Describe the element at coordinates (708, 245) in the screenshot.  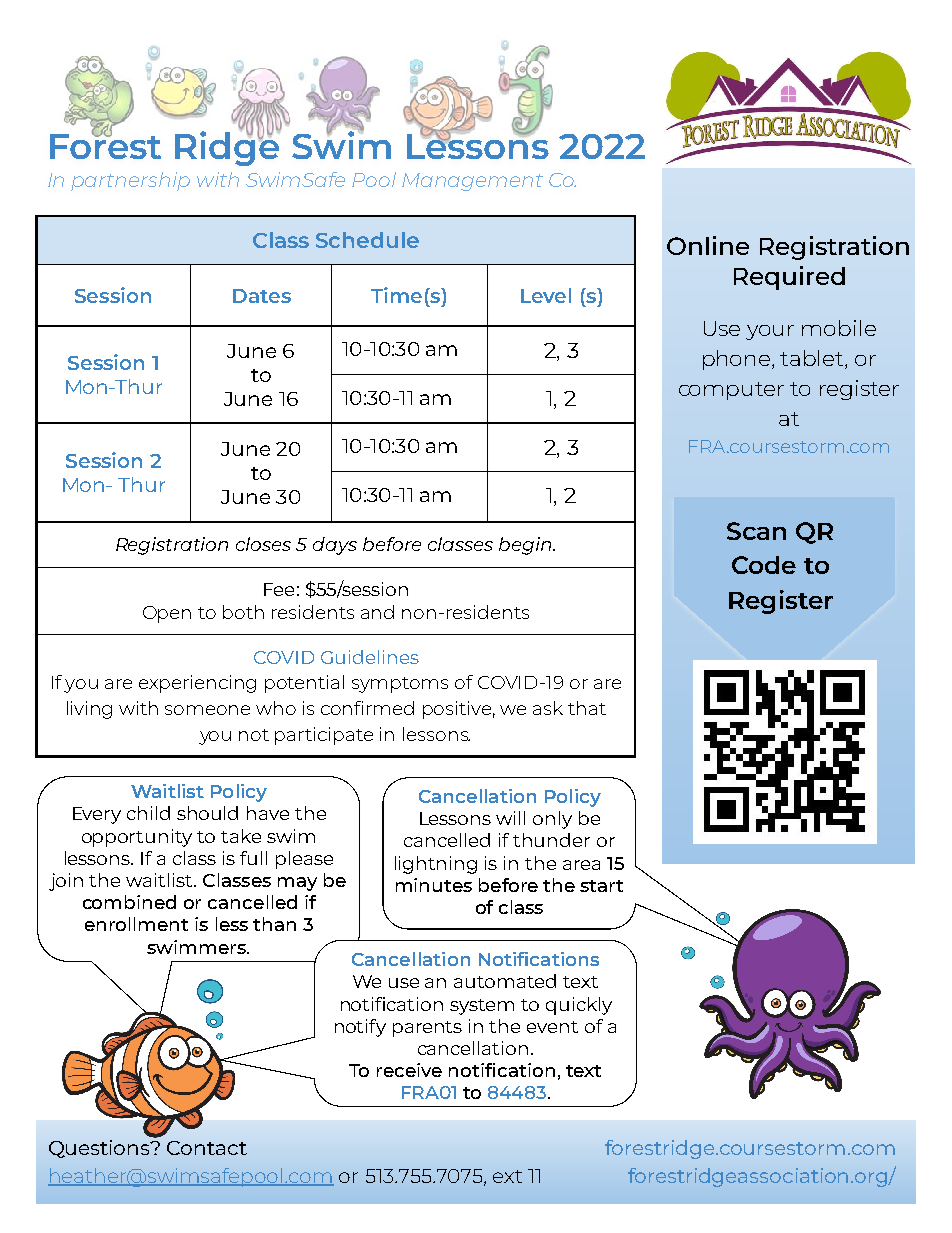
I see `Online` at that location.
